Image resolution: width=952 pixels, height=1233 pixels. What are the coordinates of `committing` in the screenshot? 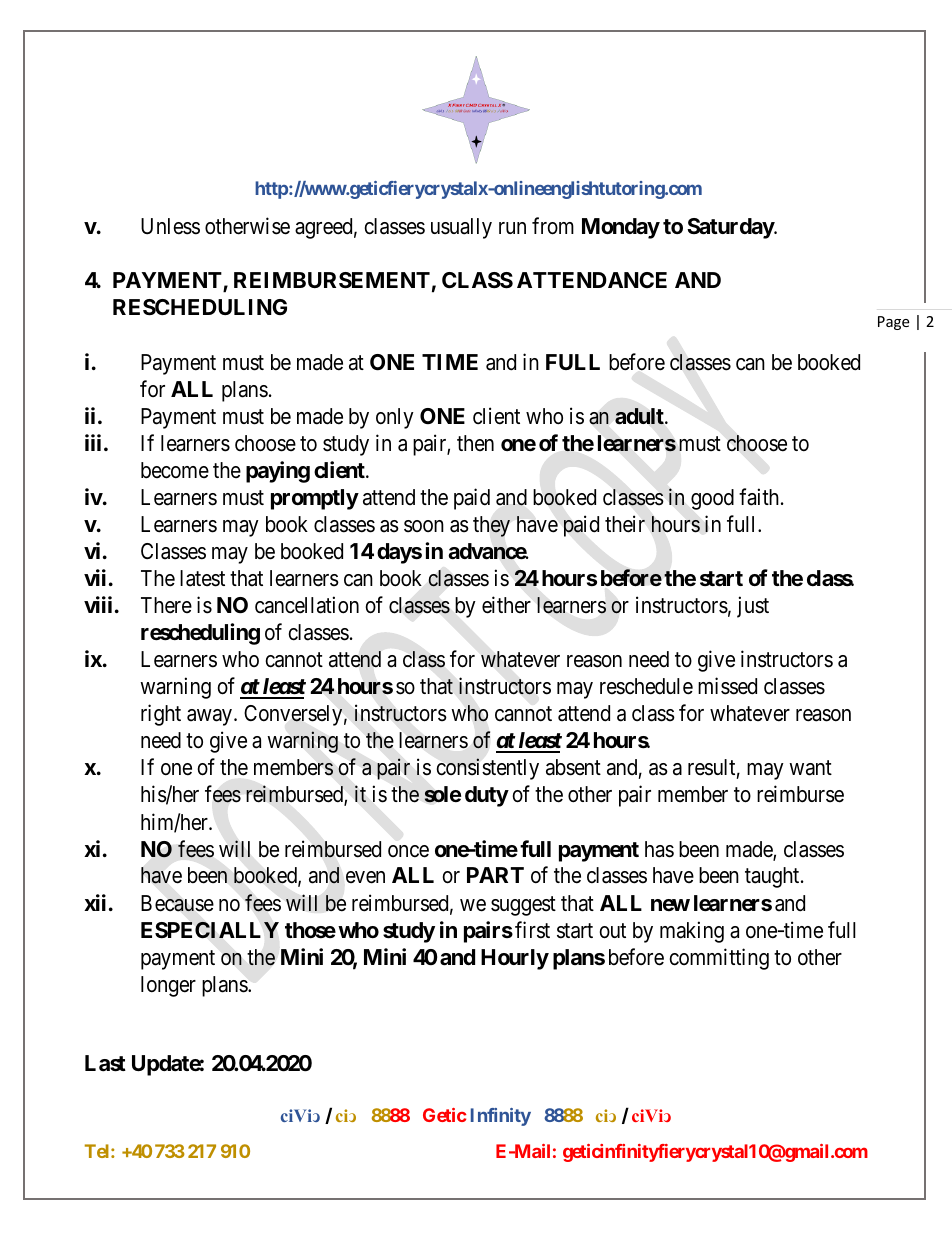 It's located at (719, 959).
